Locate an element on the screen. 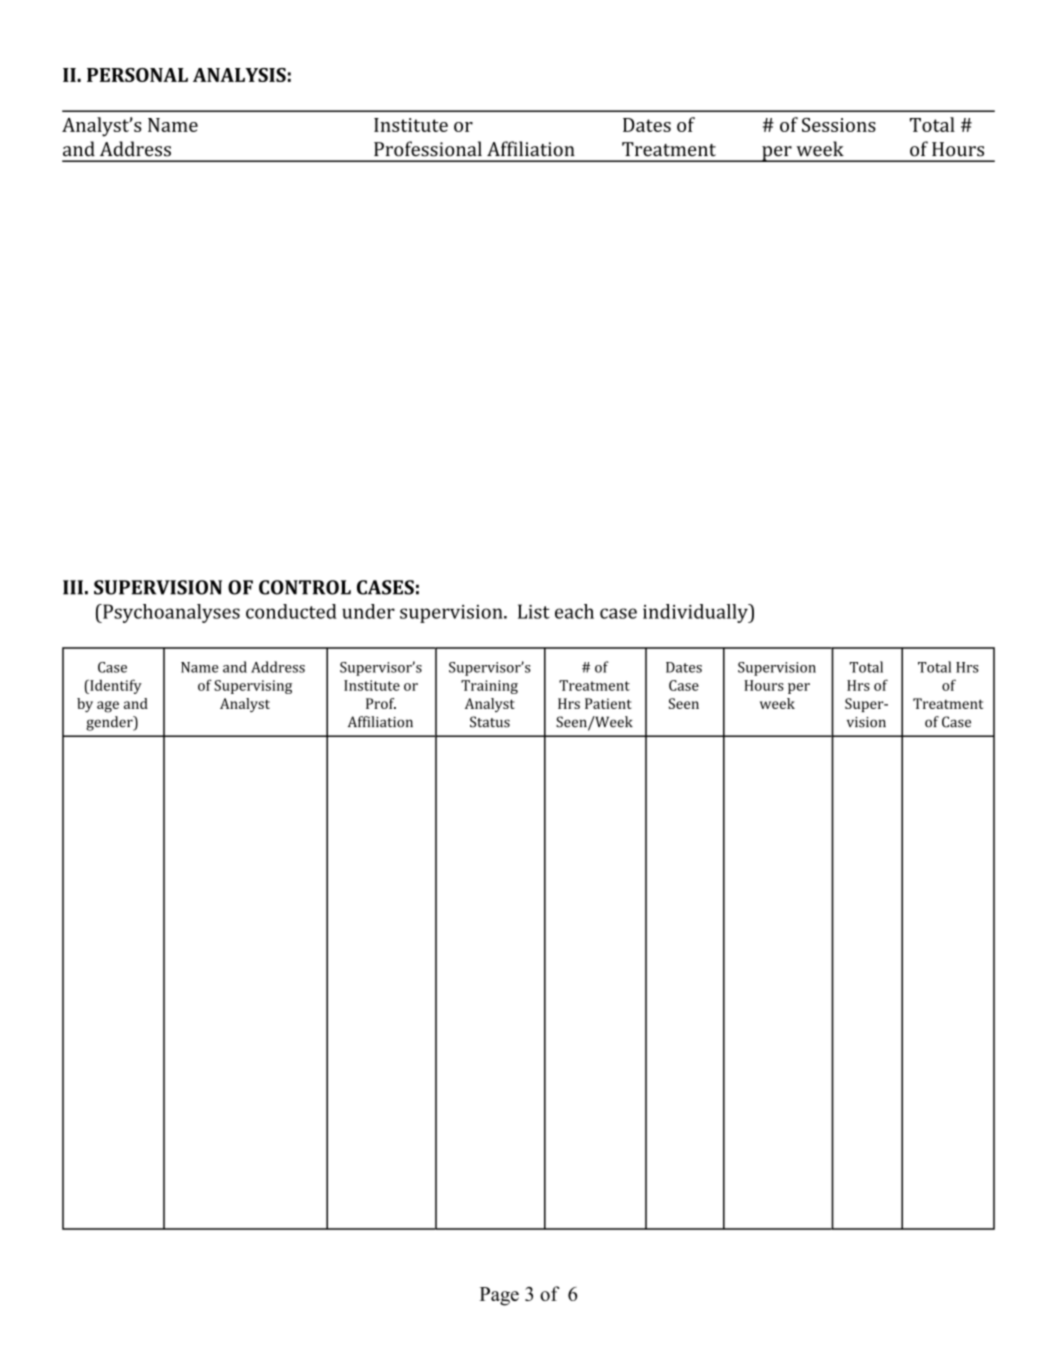 The height and width of the screenshot is (1368, 1057). Page is located at coordinates (499, 1296).
